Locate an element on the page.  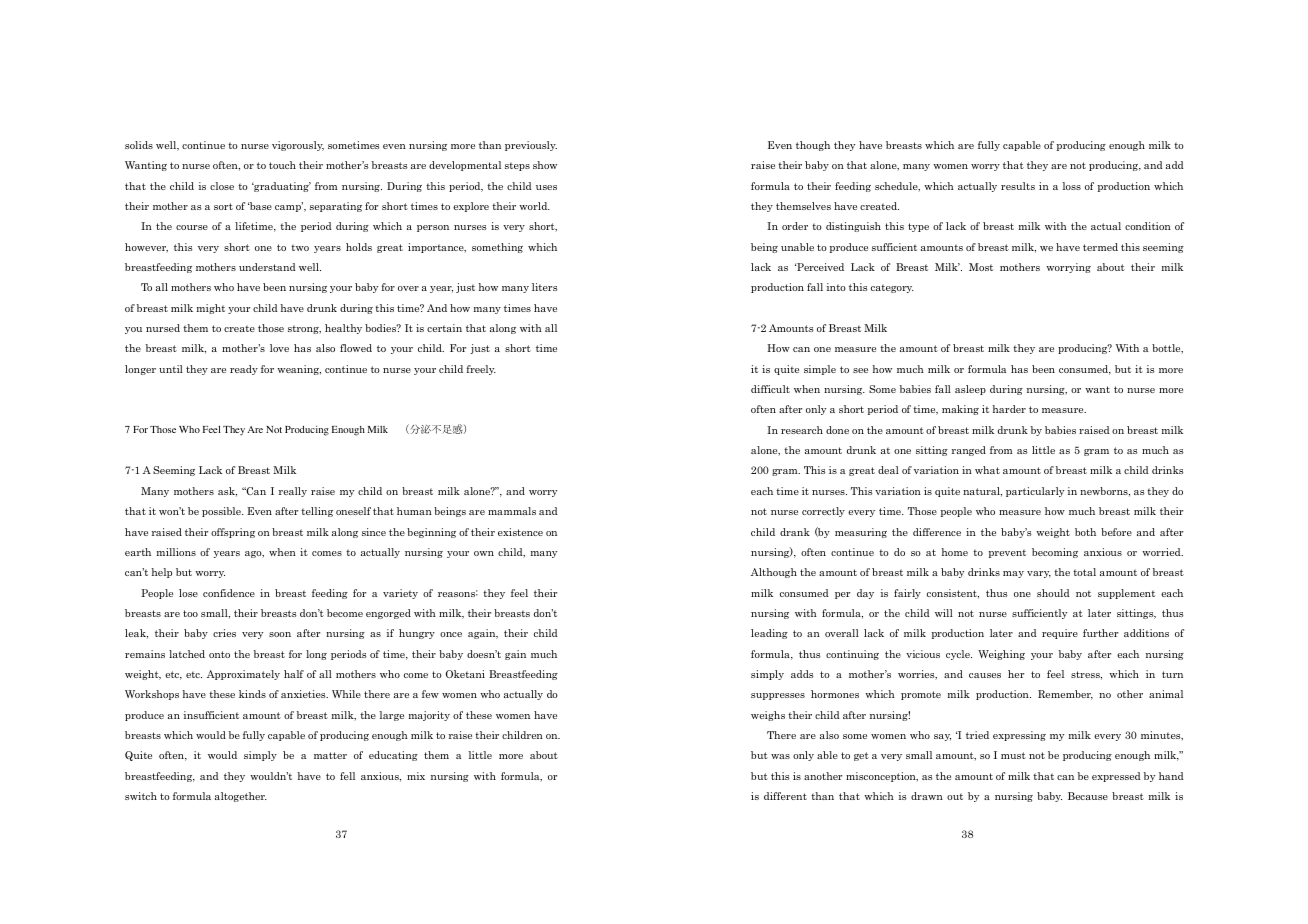
expressed is located at coordinates (1116, 777).
